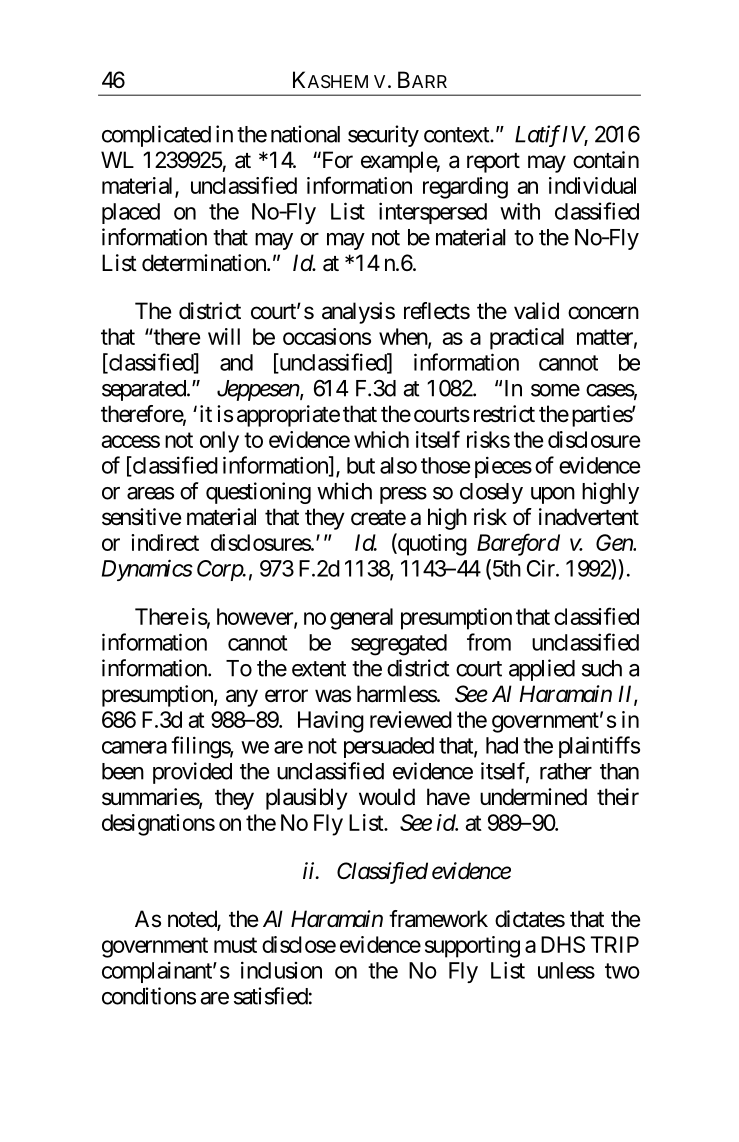  I want to click on provided, so click(192, 773).
